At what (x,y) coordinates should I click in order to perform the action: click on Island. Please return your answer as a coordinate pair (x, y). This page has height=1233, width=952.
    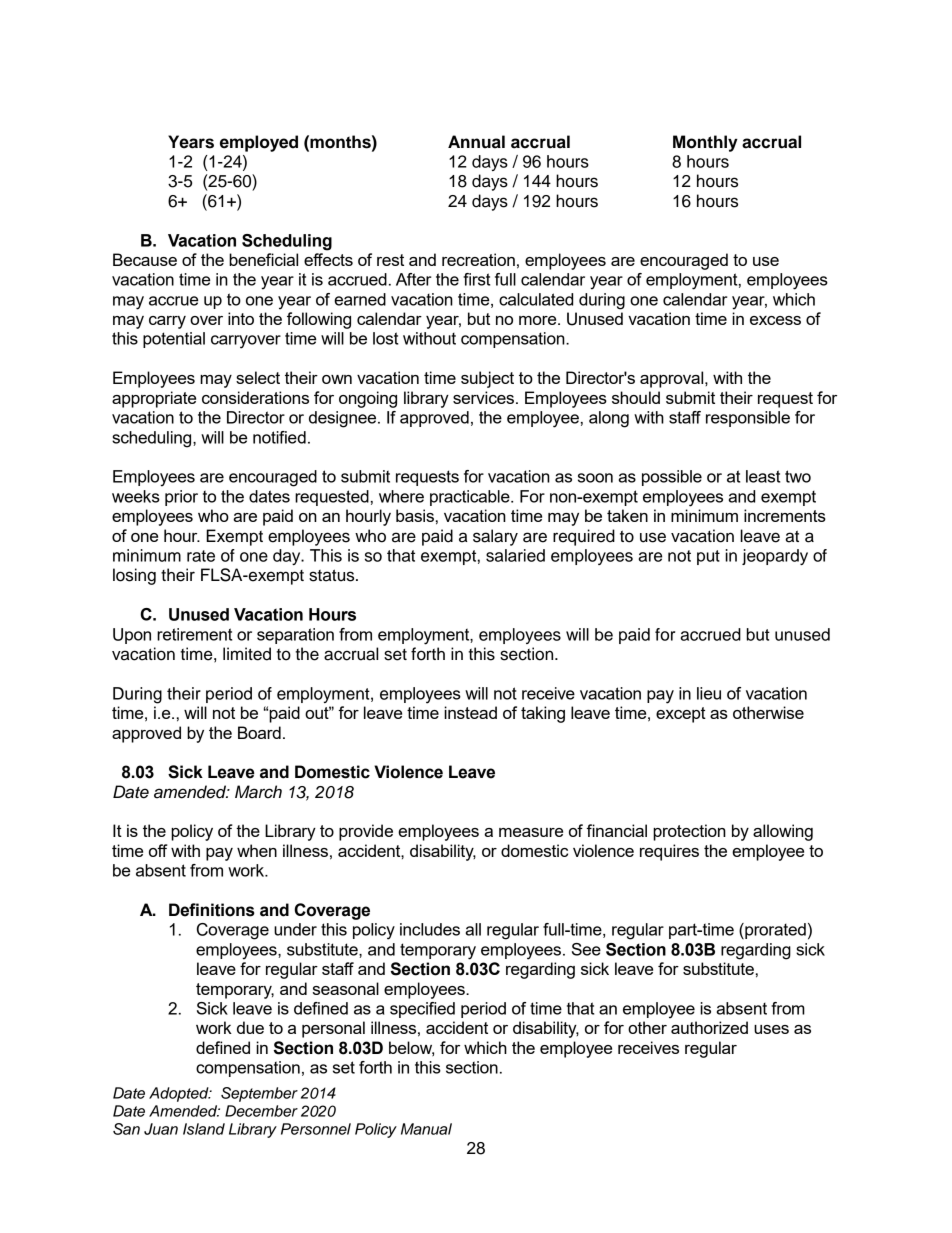
    Looking at the image, I should click on (204, 1129).
